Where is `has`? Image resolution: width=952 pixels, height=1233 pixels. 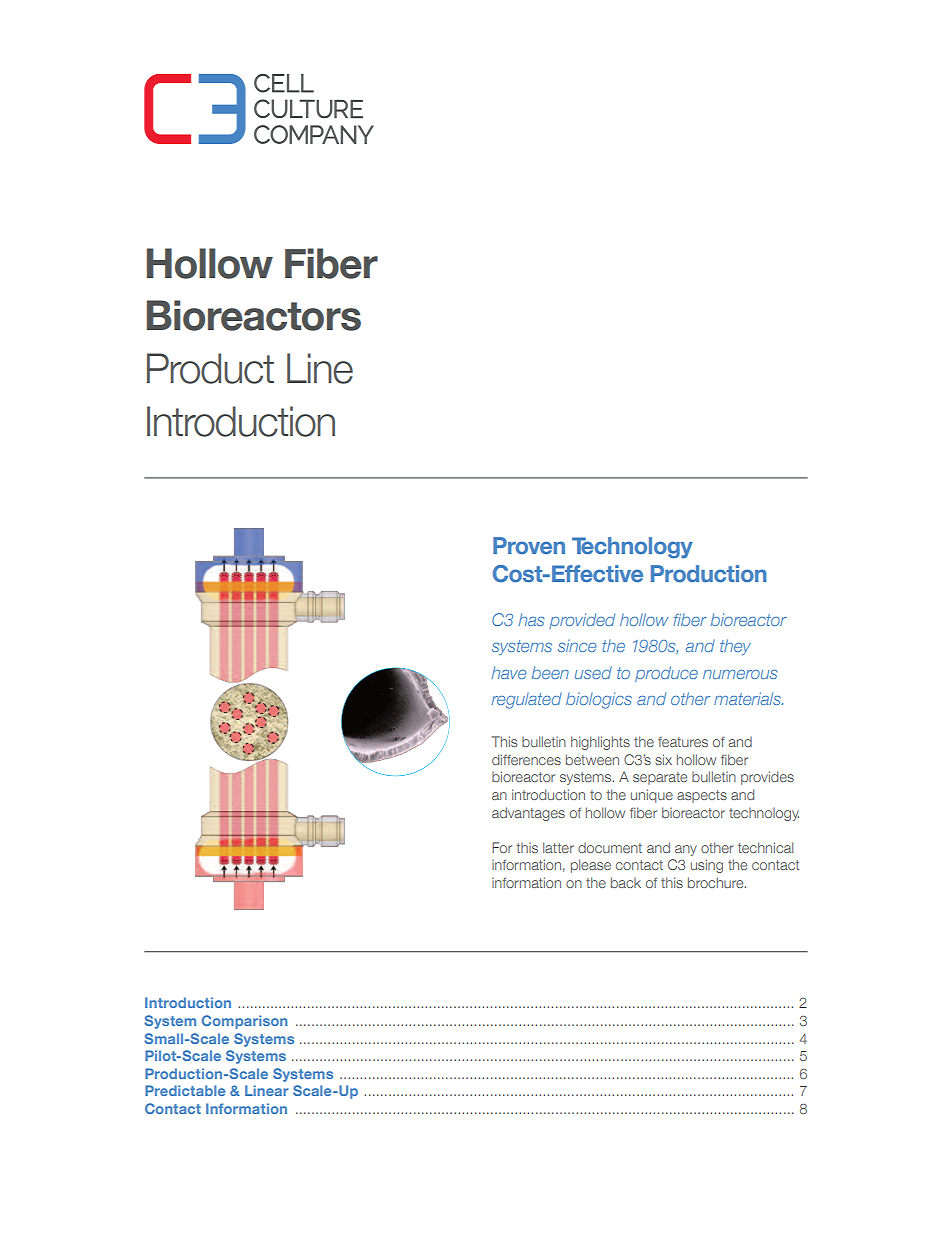 has is located at coordinates (531, 619).
